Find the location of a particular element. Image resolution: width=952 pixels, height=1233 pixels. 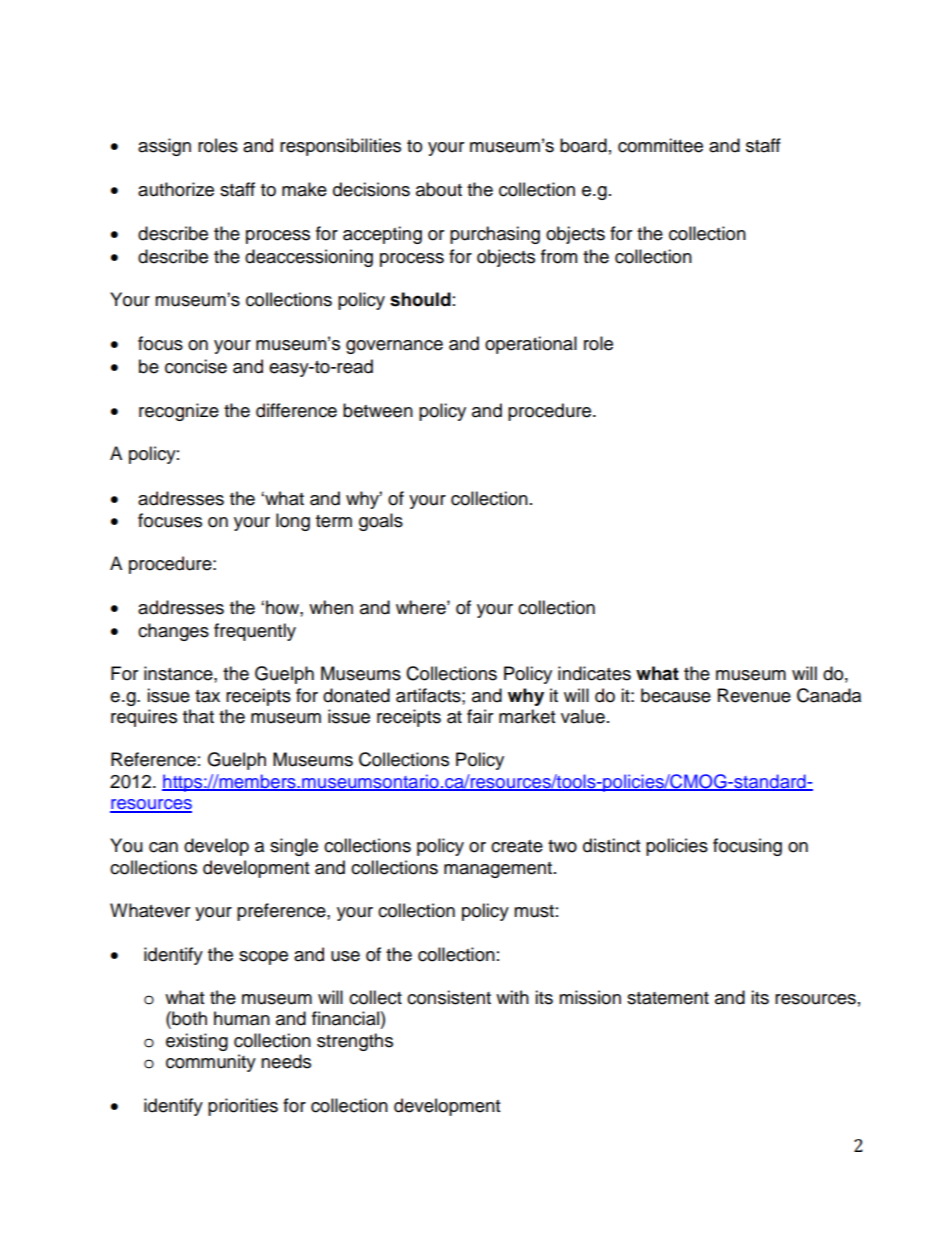

management is located at coordinates (499, 870).
